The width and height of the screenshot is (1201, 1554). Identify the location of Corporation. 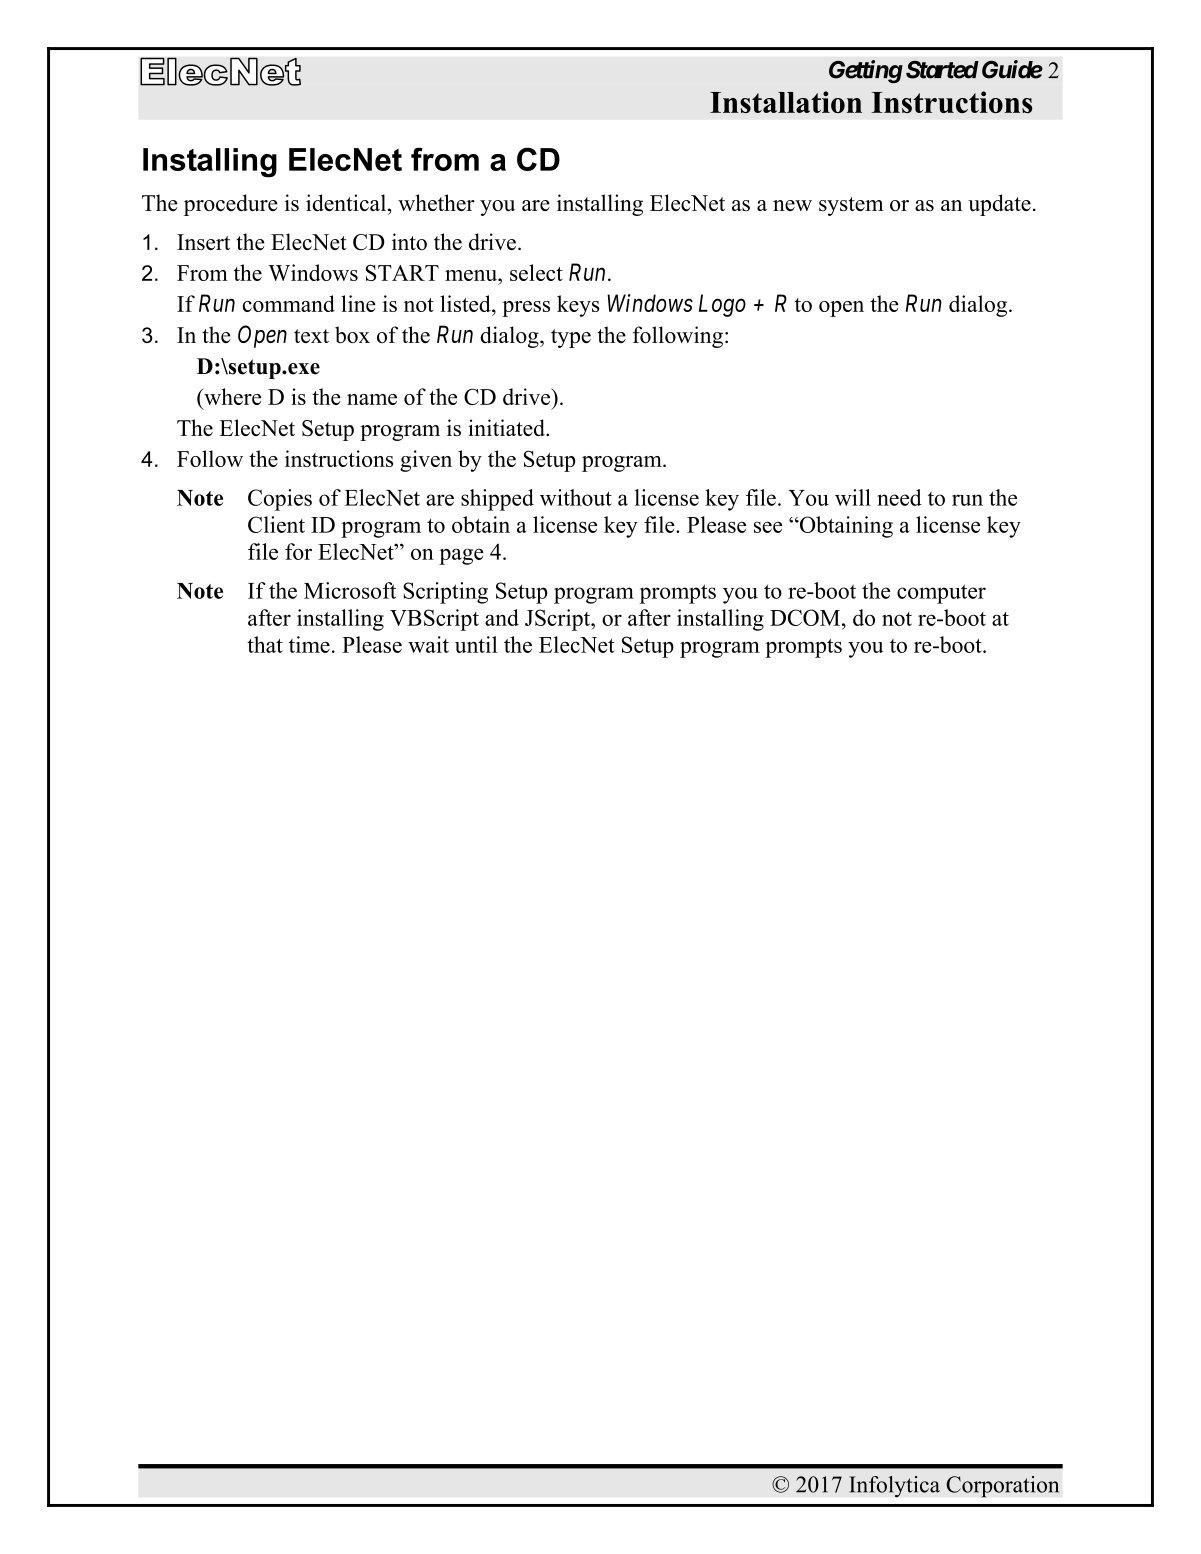
(1002, 1487).
